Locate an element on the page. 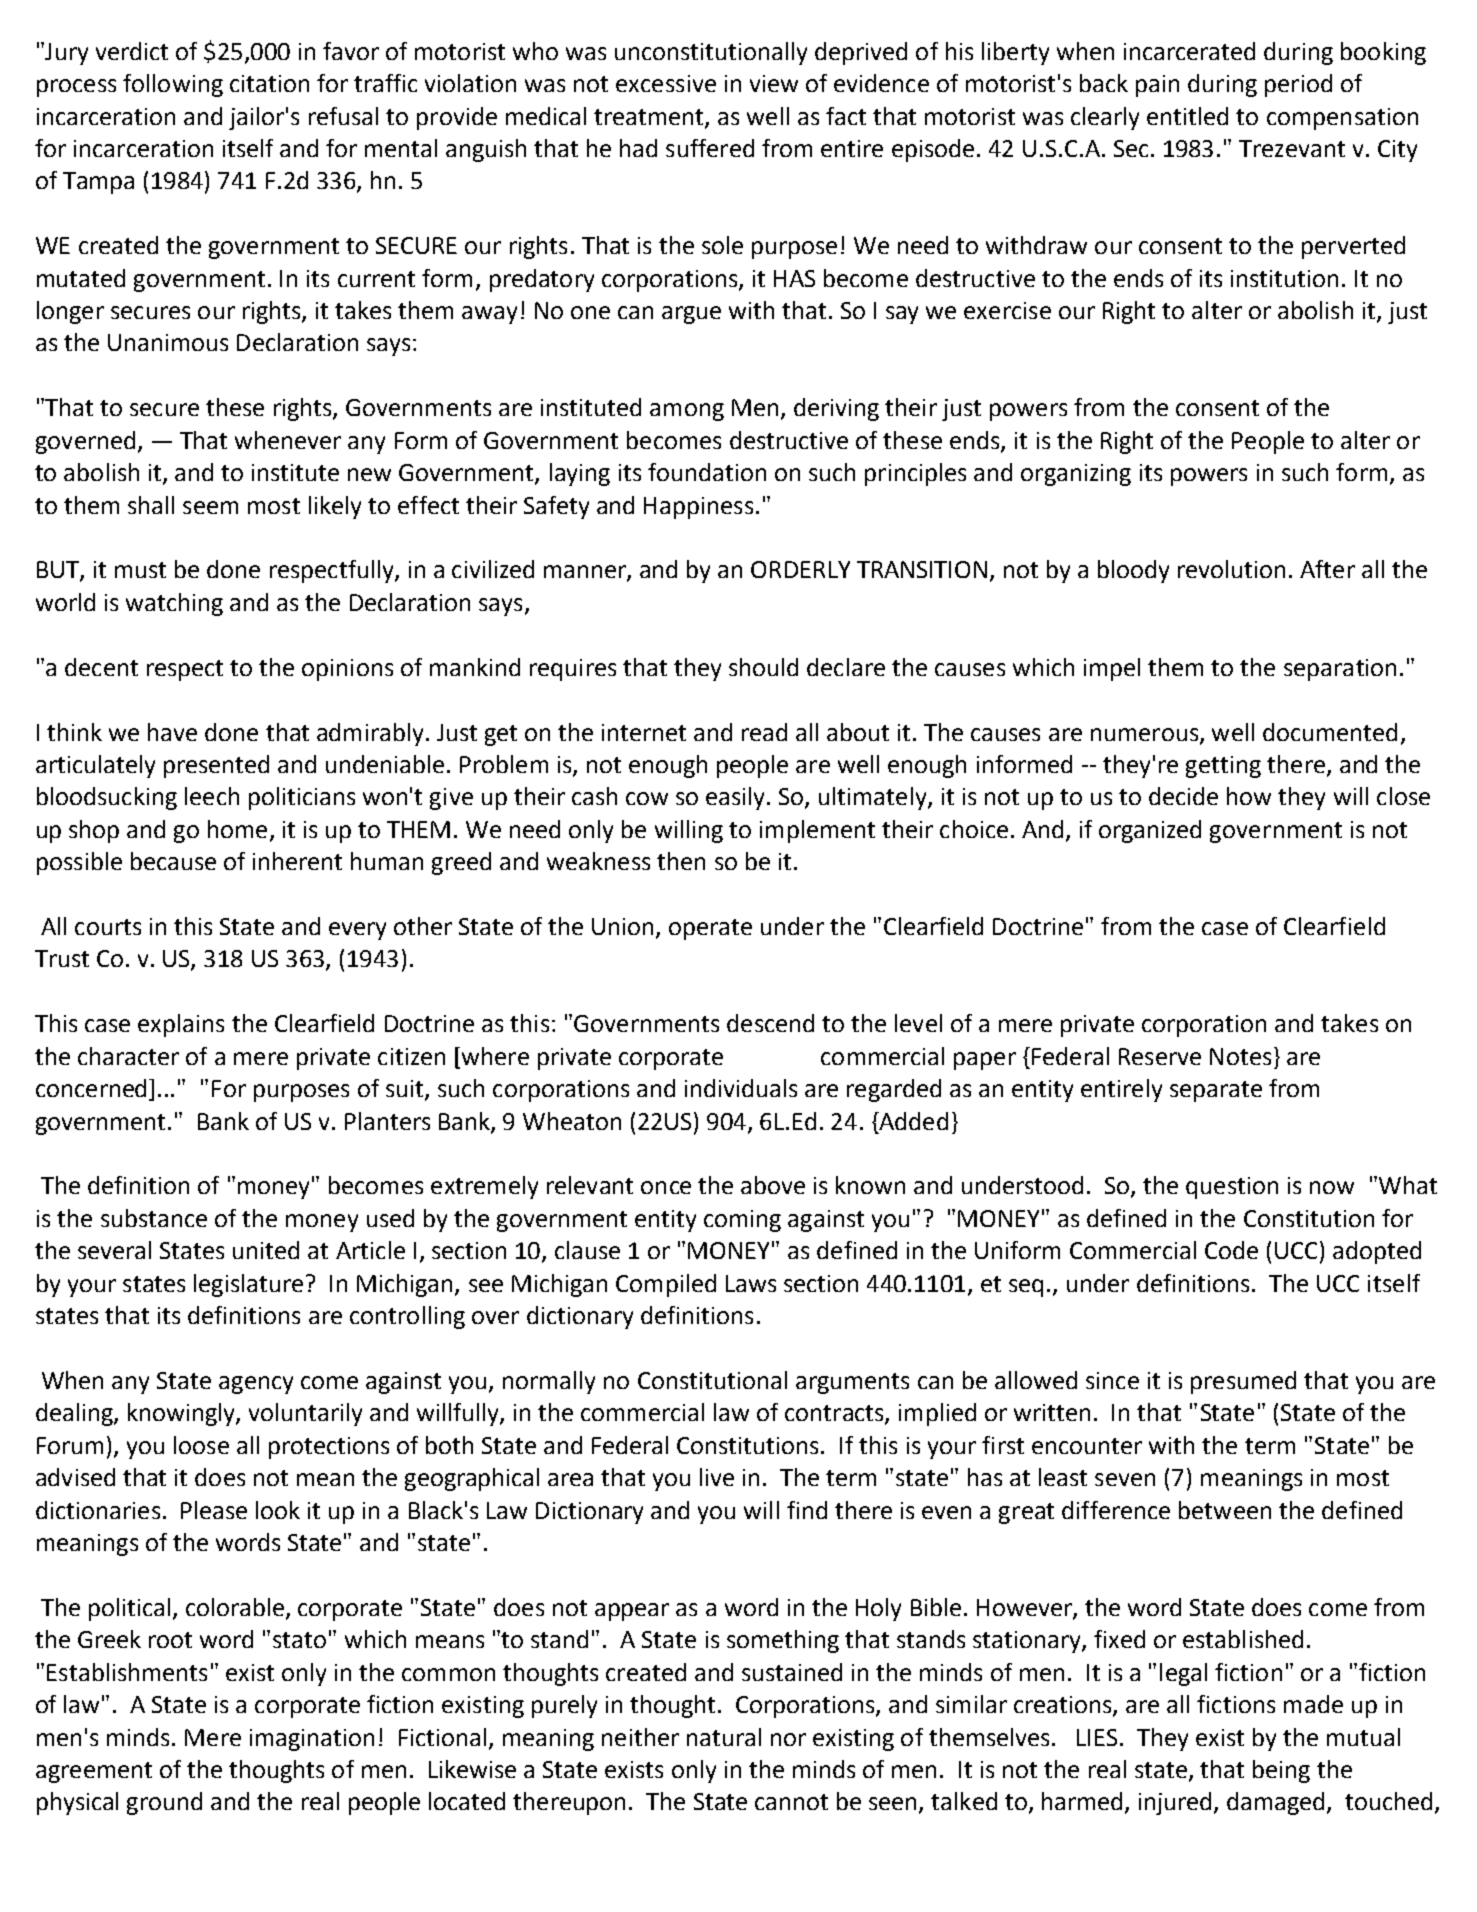  watching is located at coordinates (174, 604).
